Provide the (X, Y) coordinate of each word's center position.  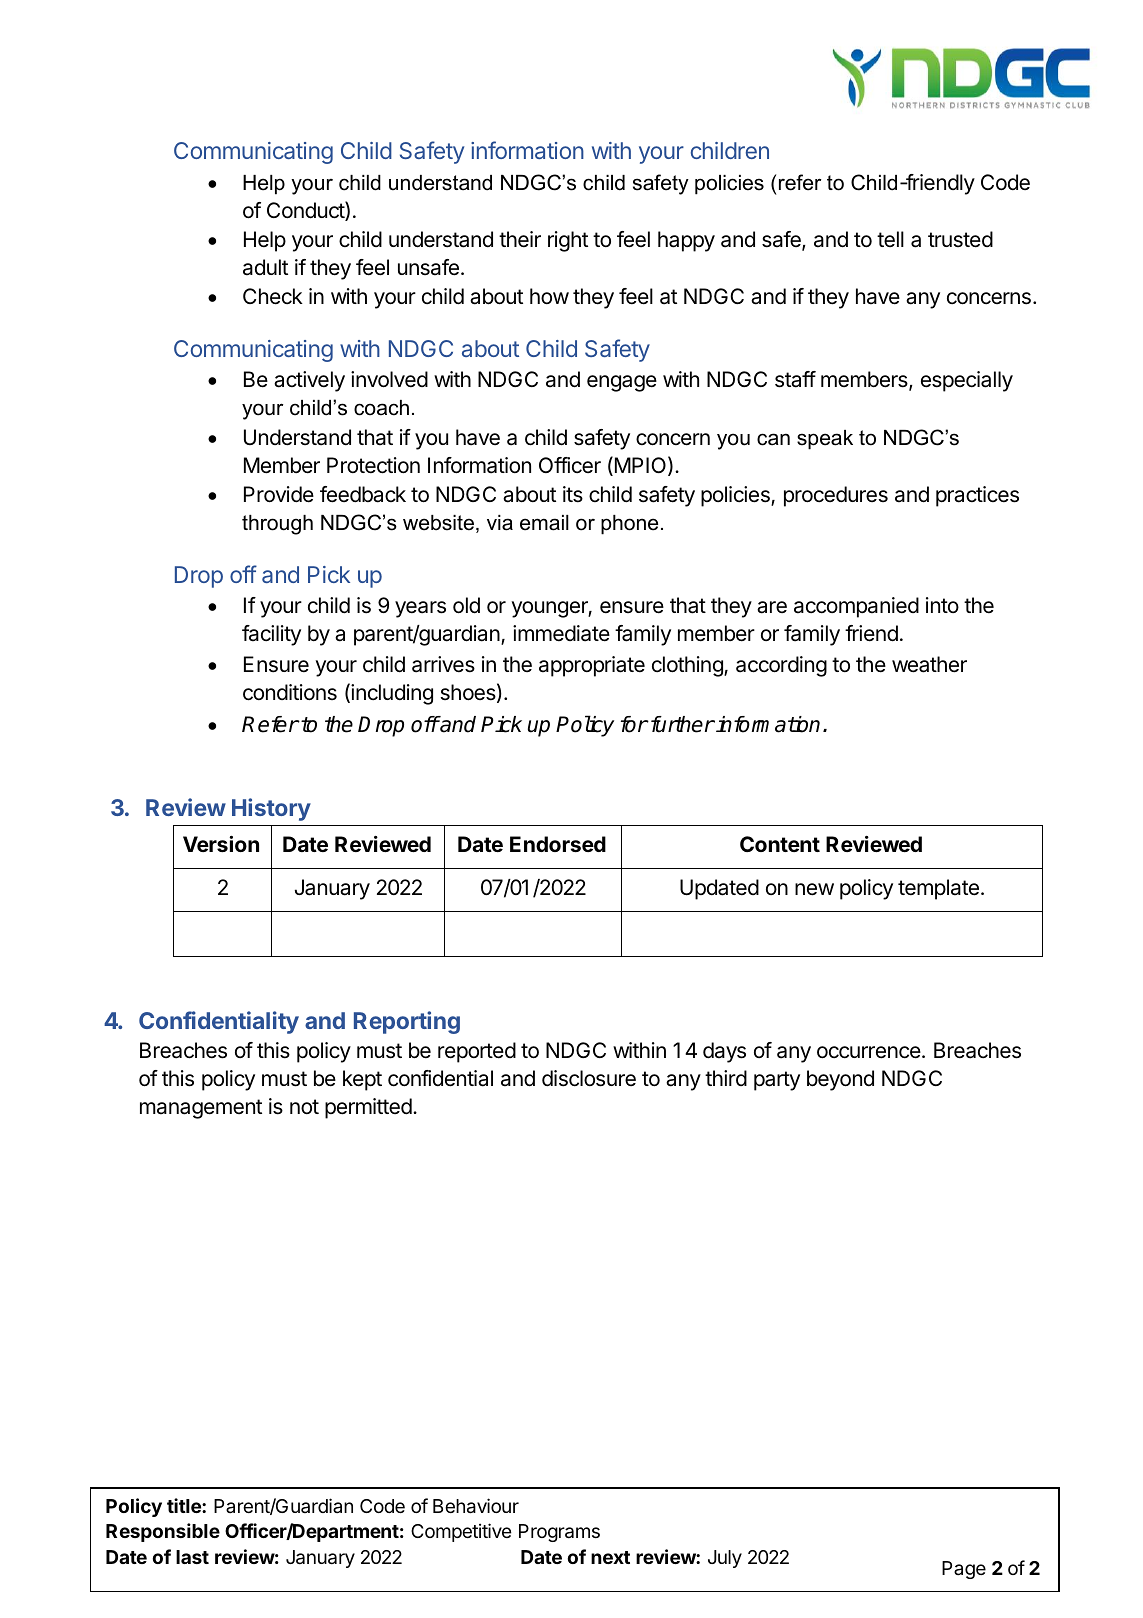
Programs (559, 1533)
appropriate (592, 666)
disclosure (589, 1078)
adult (265, 267)
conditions (290, 692)
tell (890, 239)
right (568, 241)
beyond (840, 1080)
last (192, 1557)
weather (929, 664)
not (304, 1106)
